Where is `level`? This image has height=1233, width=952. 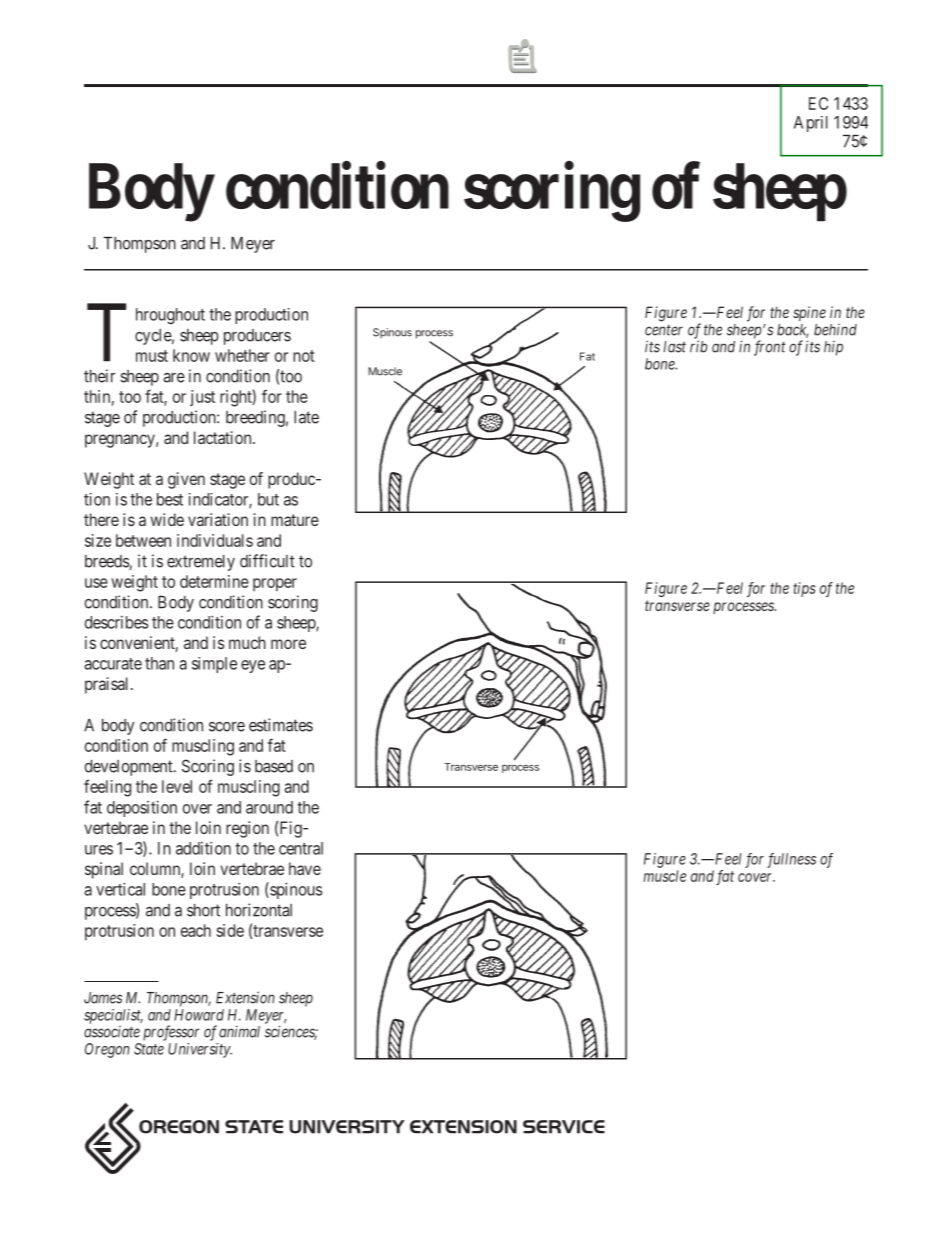
level is located at coordinates (177, 786).
